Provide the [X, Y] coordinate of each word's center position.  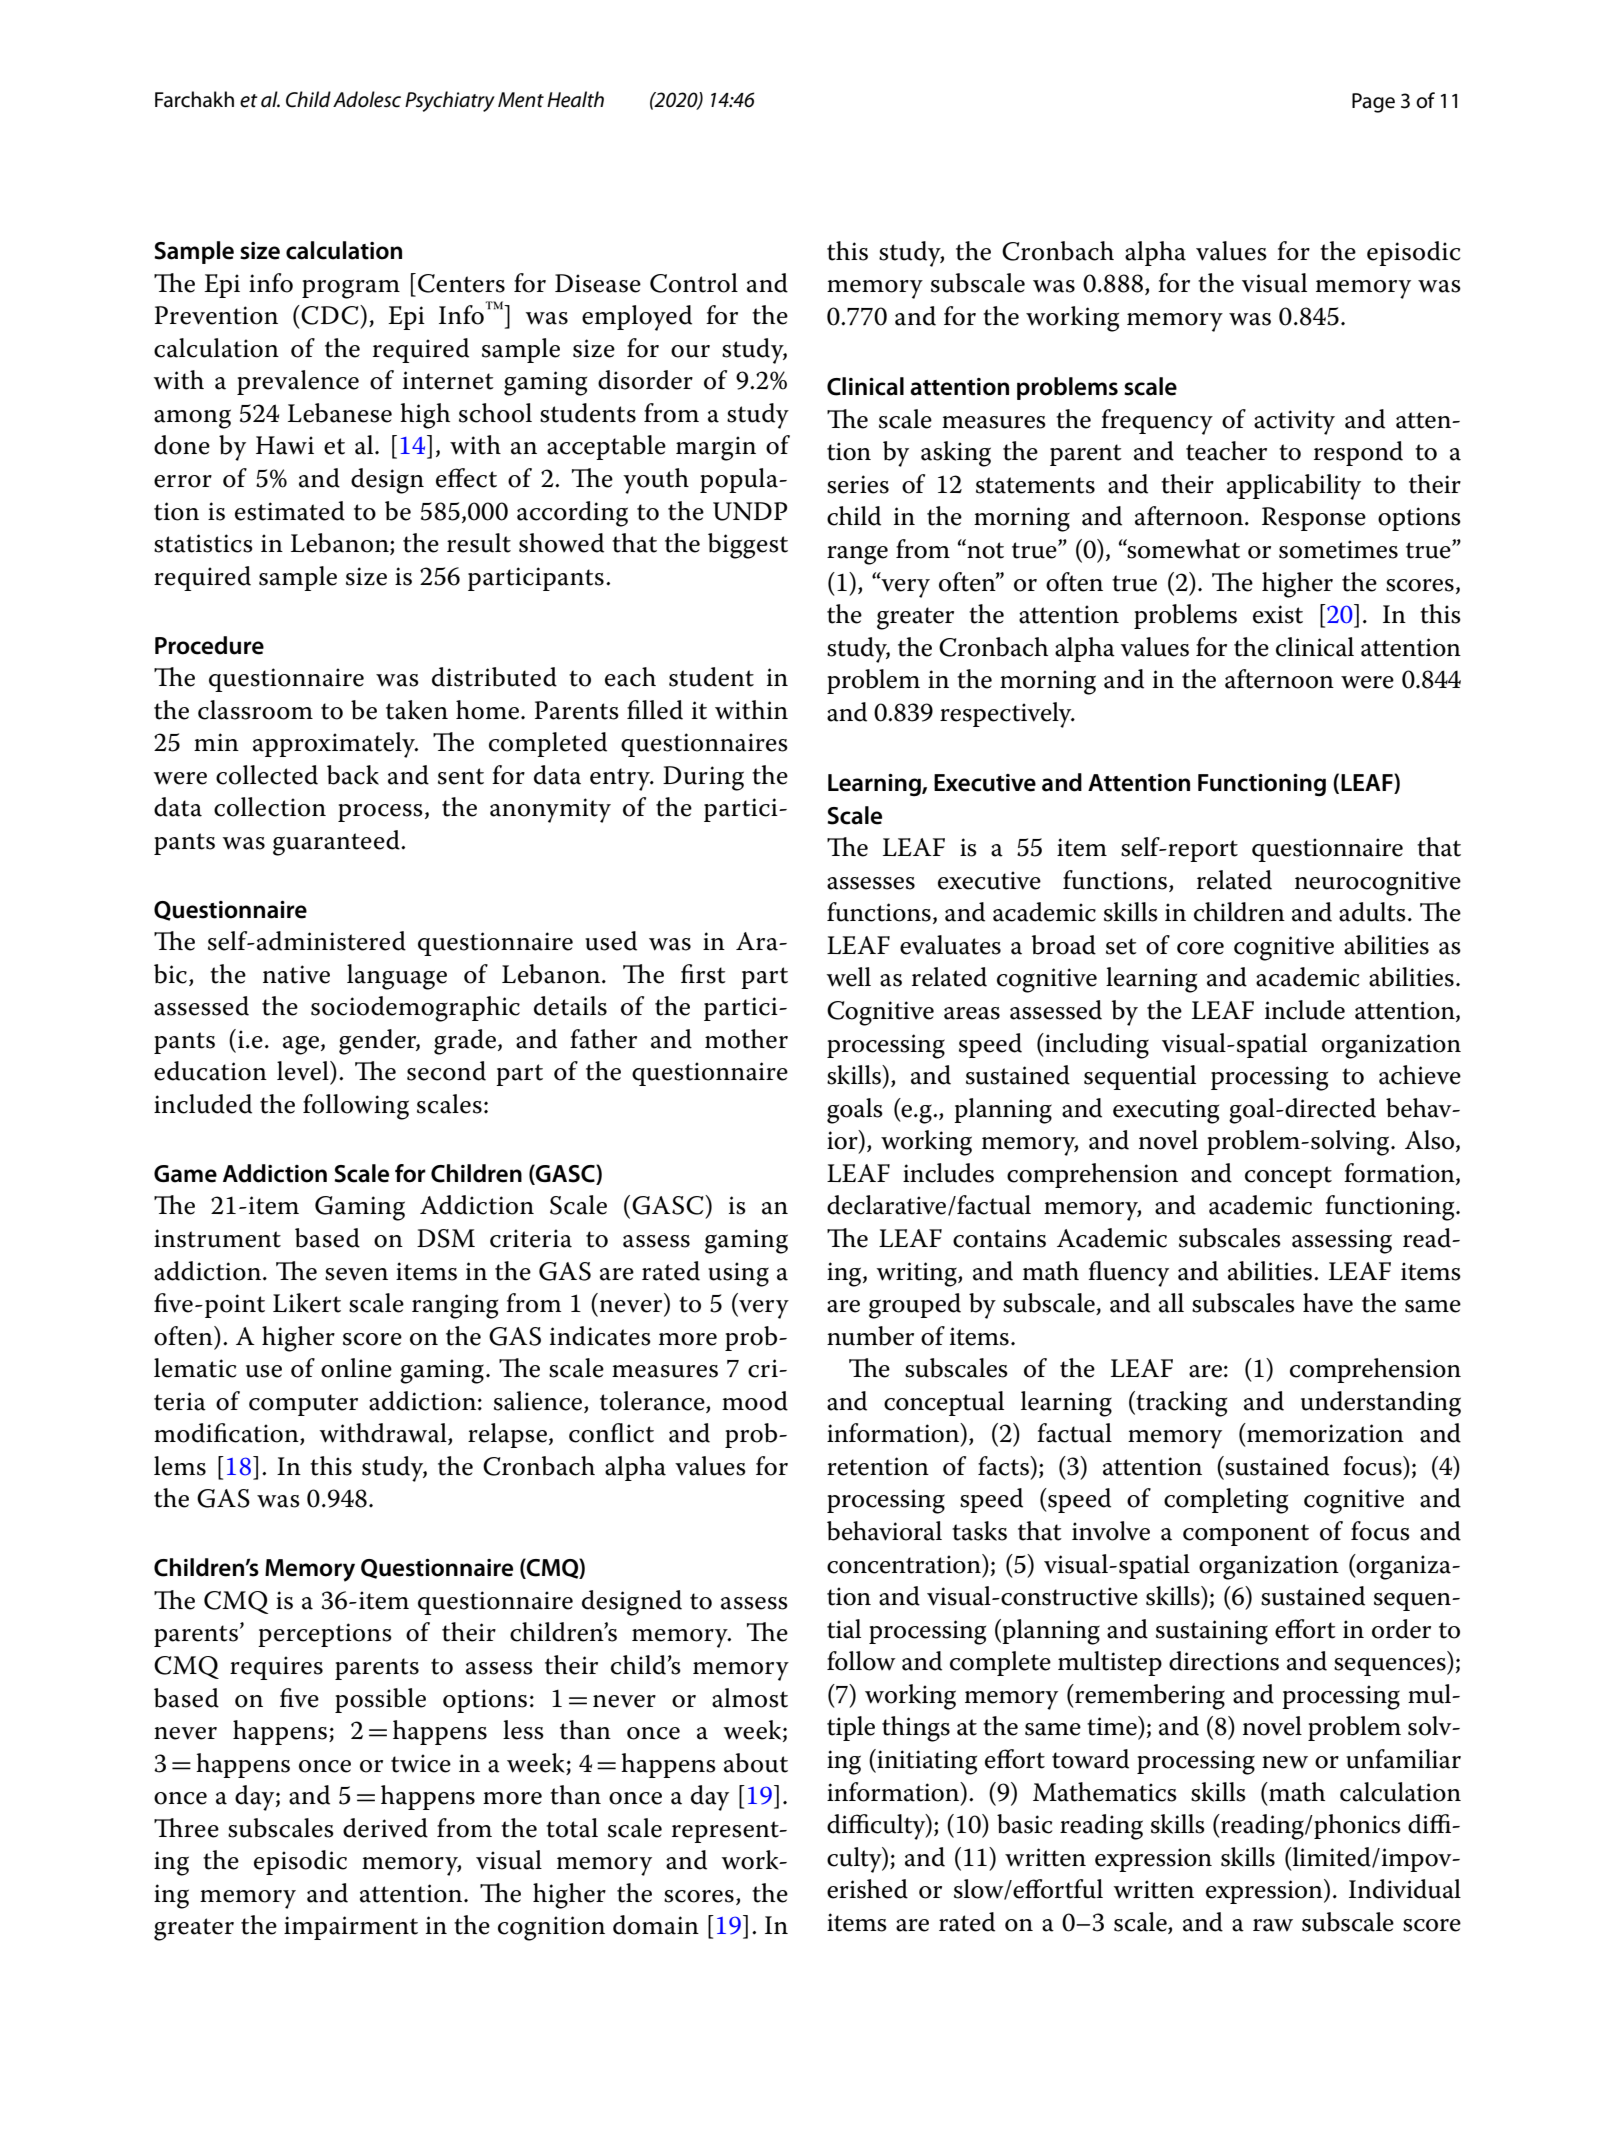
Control [694, 283]
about [756, 1763]
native [296, 974]
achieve [1420, 1075]
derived [385, 1828]
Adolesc [367, 99]
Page [1373, 103]
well [848, 977]
